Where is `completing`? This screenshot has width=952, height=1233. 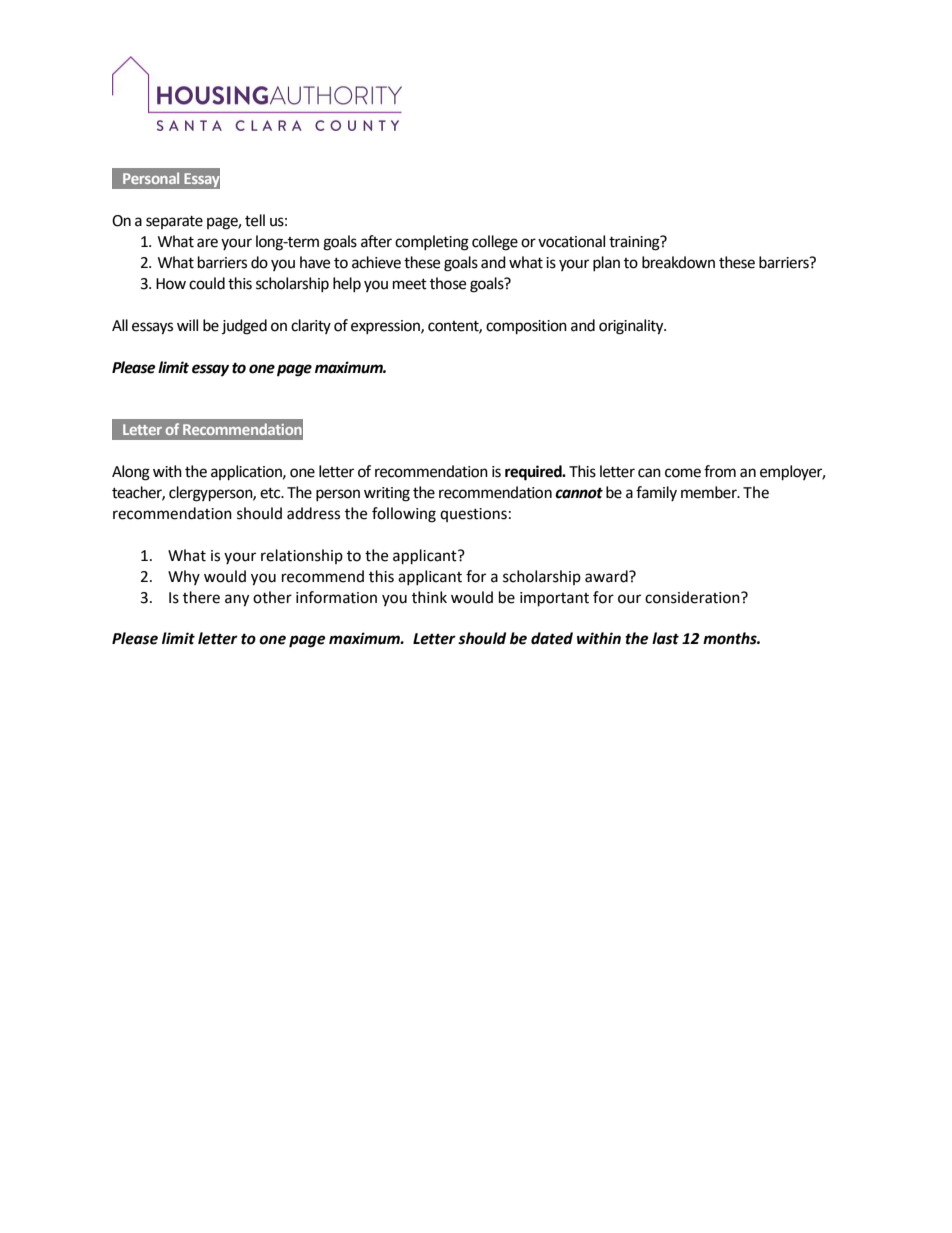
completing is located at coordinates (432, 243).
